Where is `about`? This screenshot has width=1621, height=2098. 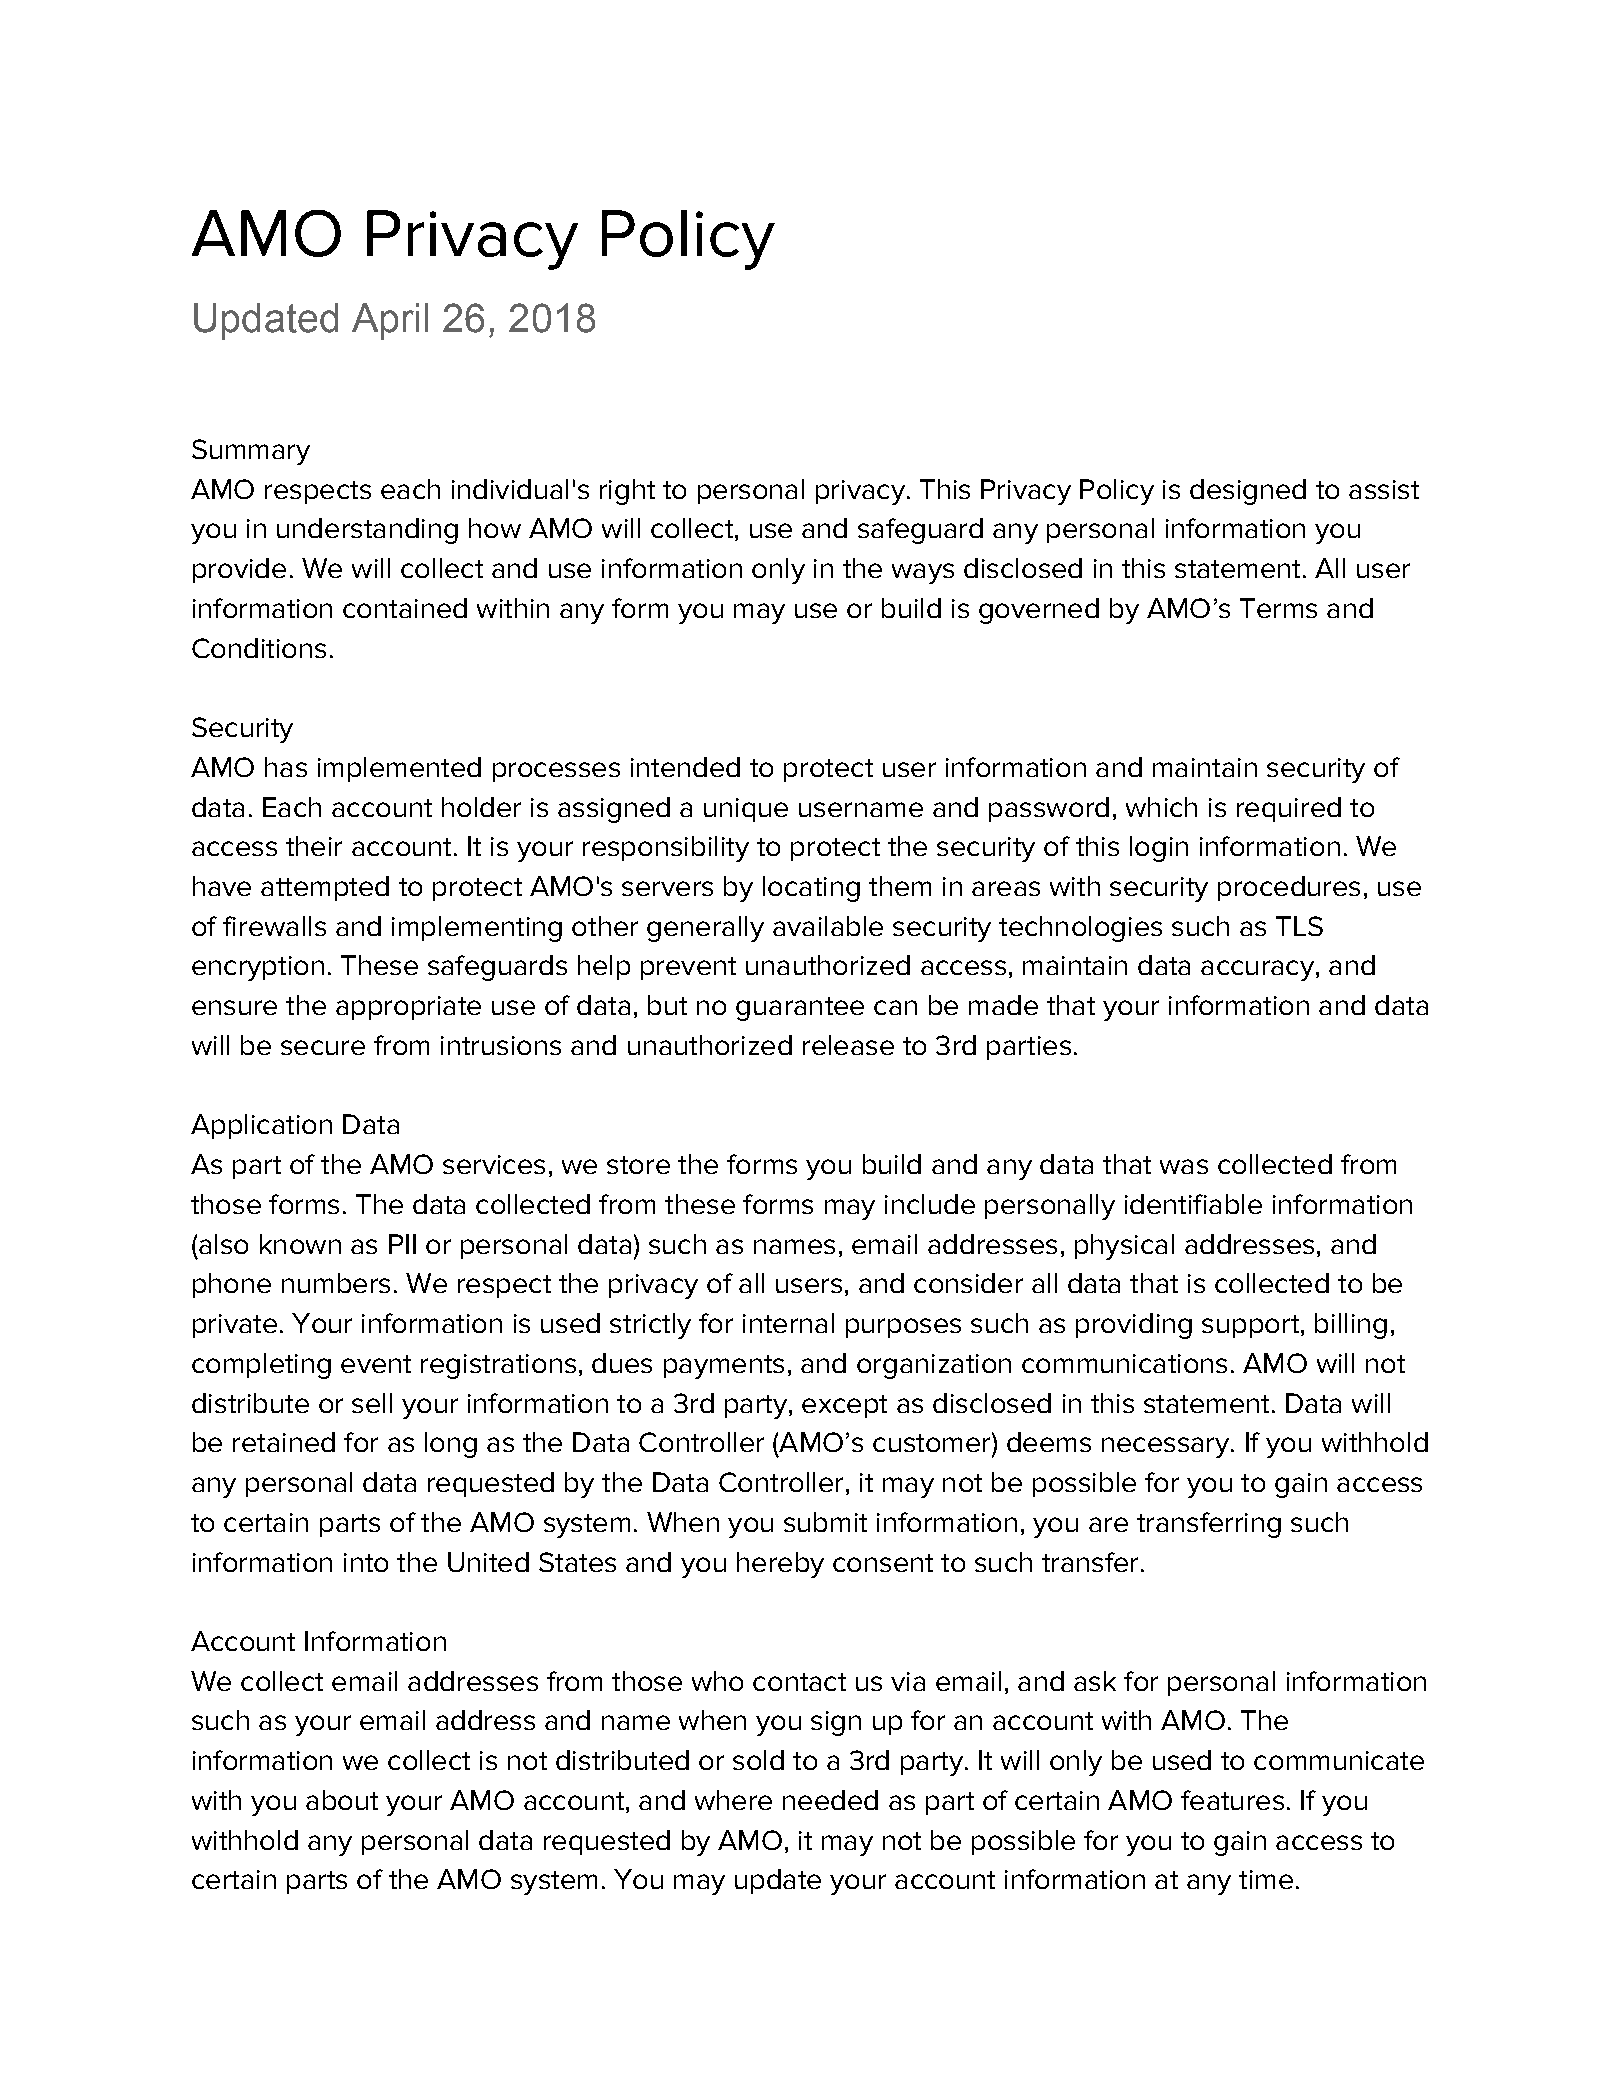
about is located at coordinates (342, 1800).
